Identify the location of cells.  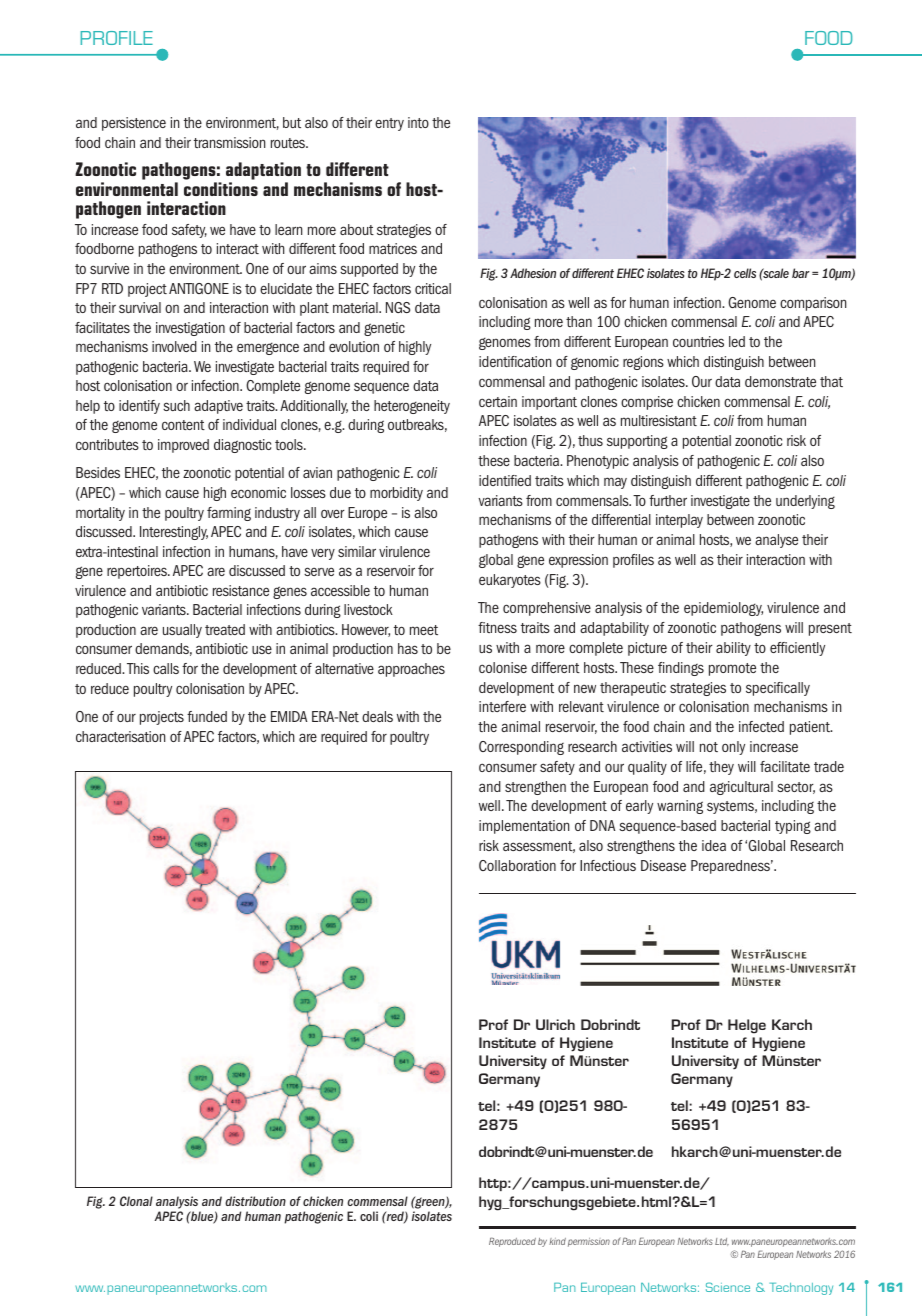
(745, 273).
